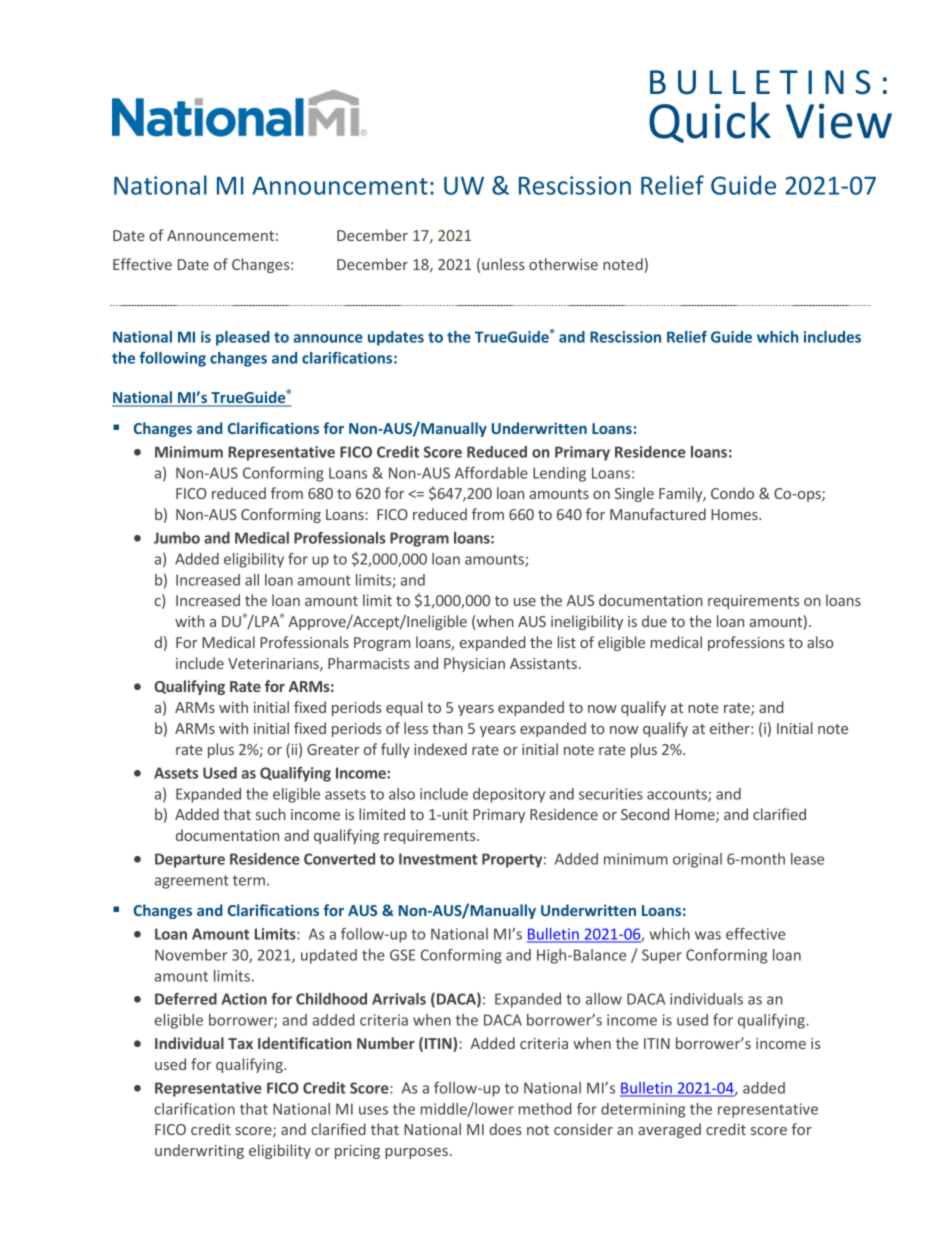  What do you see at coordinates (669, 1130) in the document?
I see `averaged` at bounding box center [669, 1130].
